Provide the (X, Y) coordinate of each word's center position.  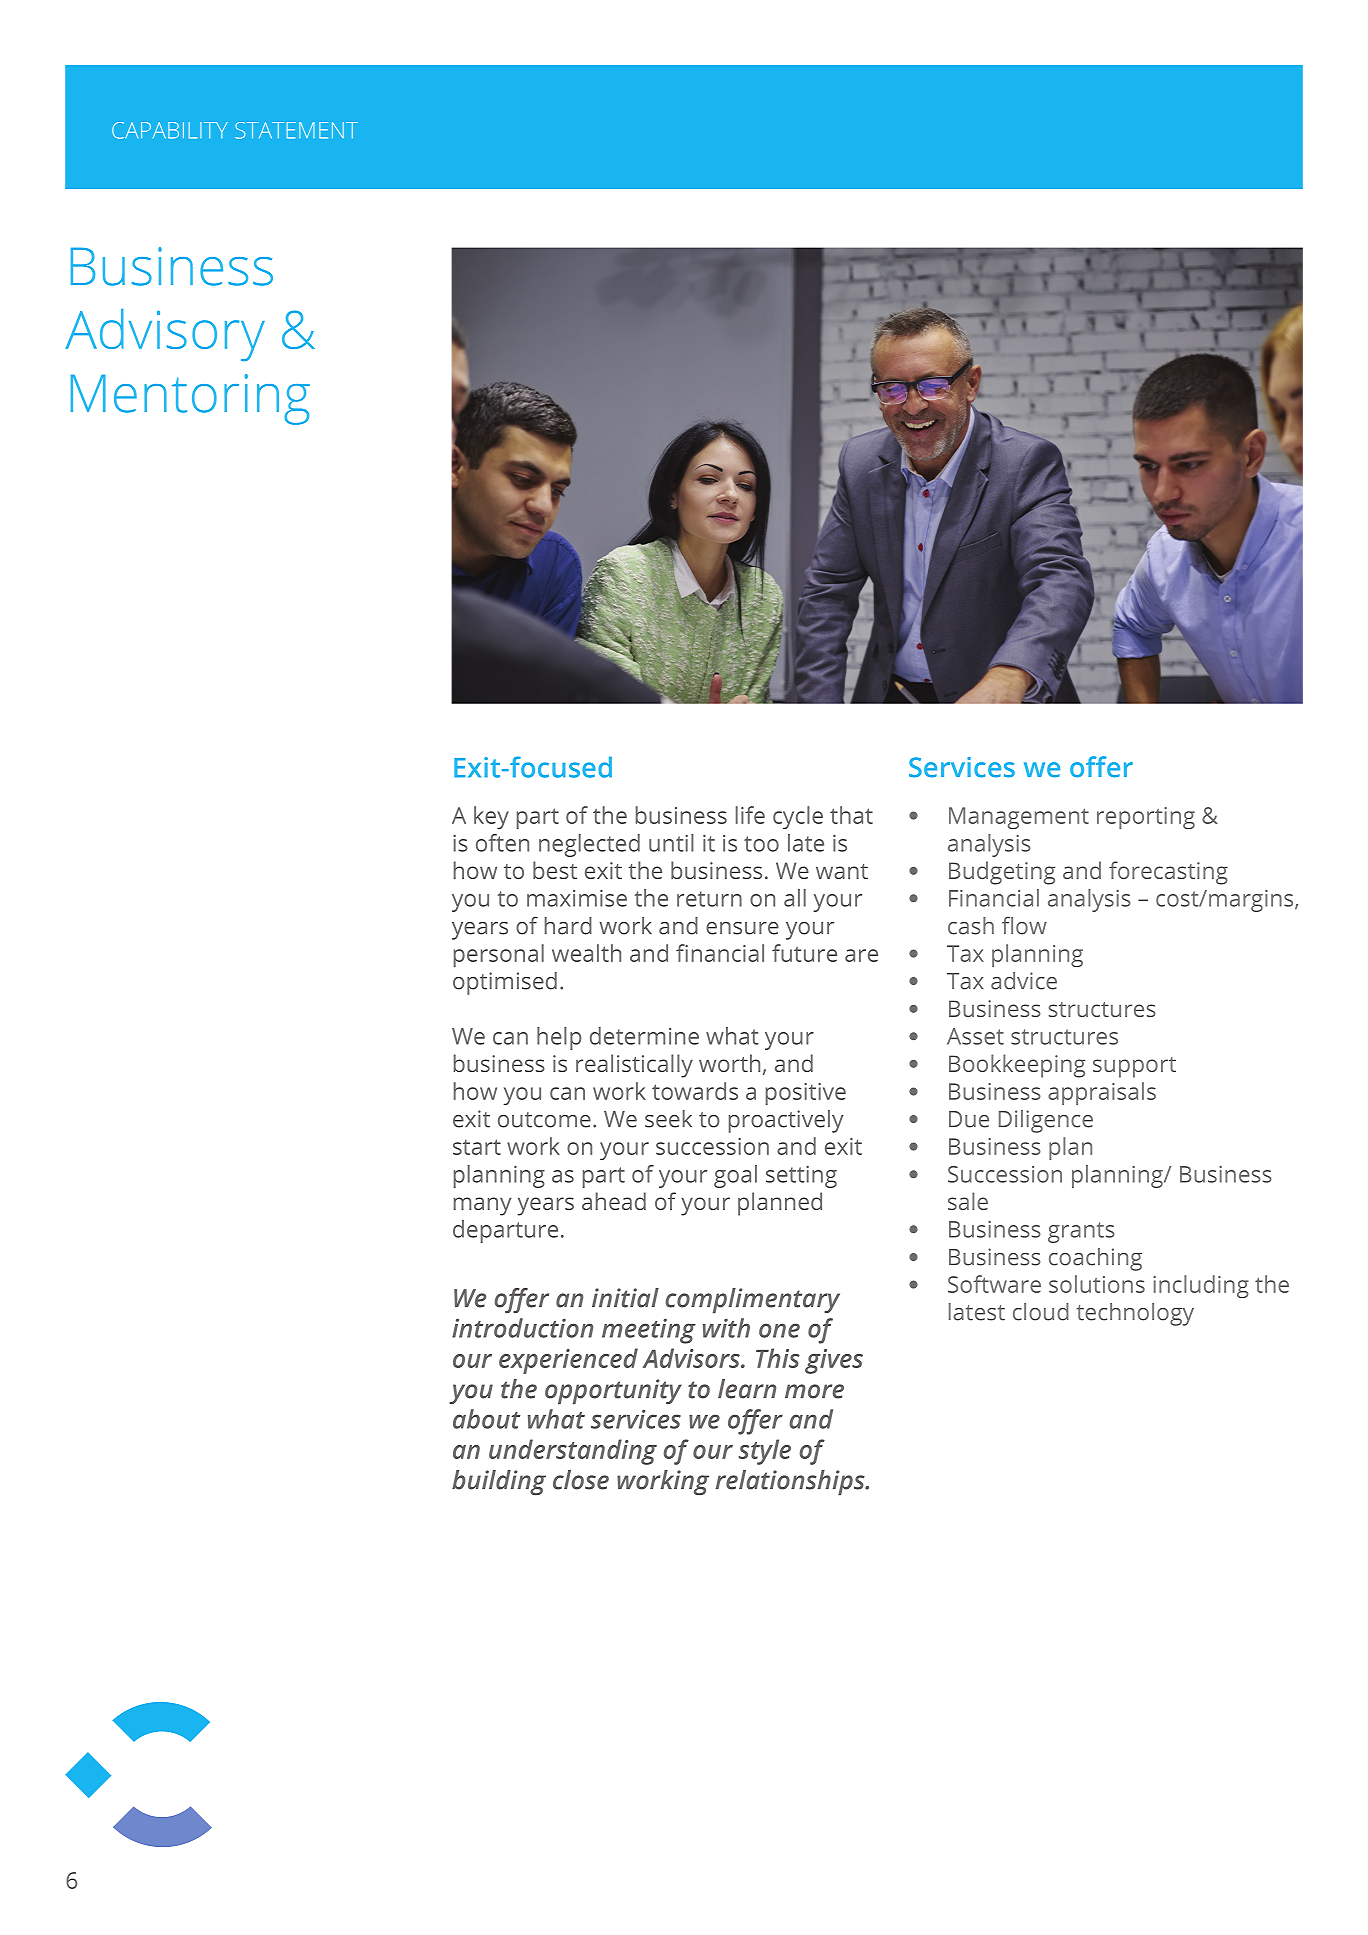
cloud (1041, 1312)
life (750, 815)
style (764, 1452)
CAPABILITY (170, 130)
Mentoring (190, 399)
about (486, 1419)
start (477, 1147)
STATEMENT (296, 130)
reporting (1146, 818)
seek (668, 1119)
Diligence (1046, 1121)
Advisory (165, 335)
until (671, 843)
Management (1019, 818)
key (491, 817)
